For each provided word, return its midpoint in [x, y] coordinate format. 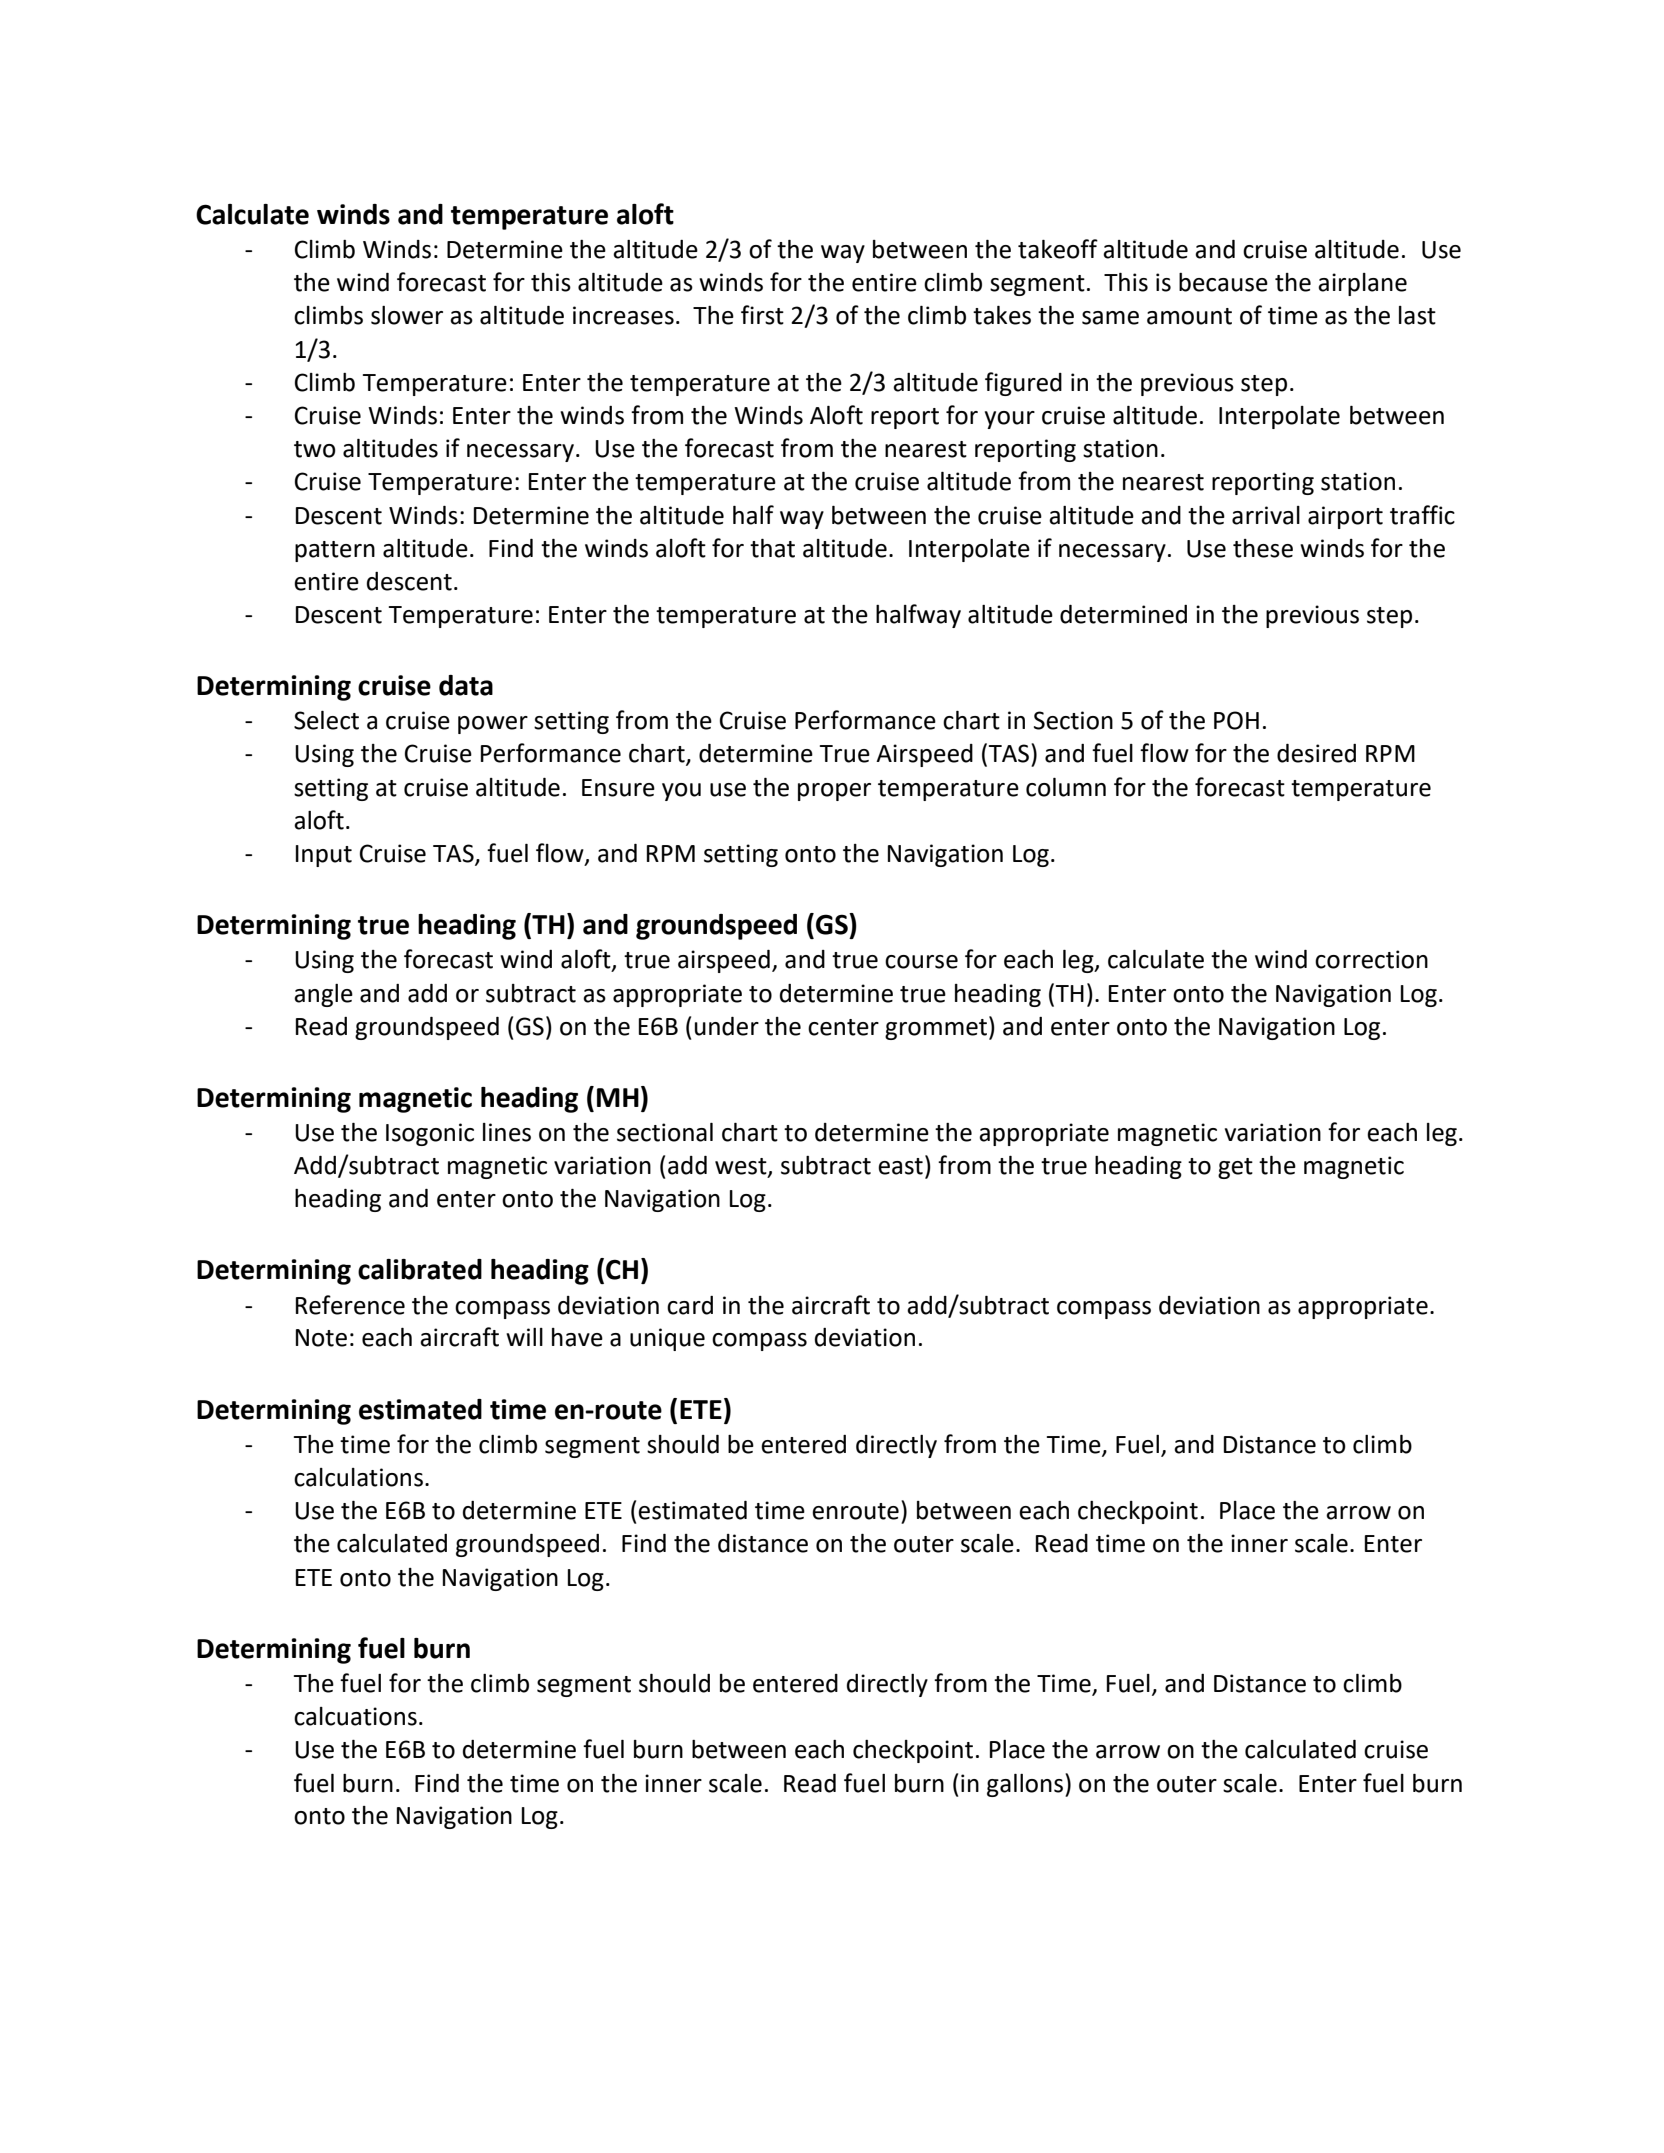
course [921, 962]
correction [1371, 959]
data [466, 685]
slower [407, 315]
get [1235, 1168]
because [1223, 282]
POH [1236, 720]
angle [323, 995]
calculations [358, 1477]
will [524, 1337]
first [762, 315]
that [772, 548]
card [690, 1305]
